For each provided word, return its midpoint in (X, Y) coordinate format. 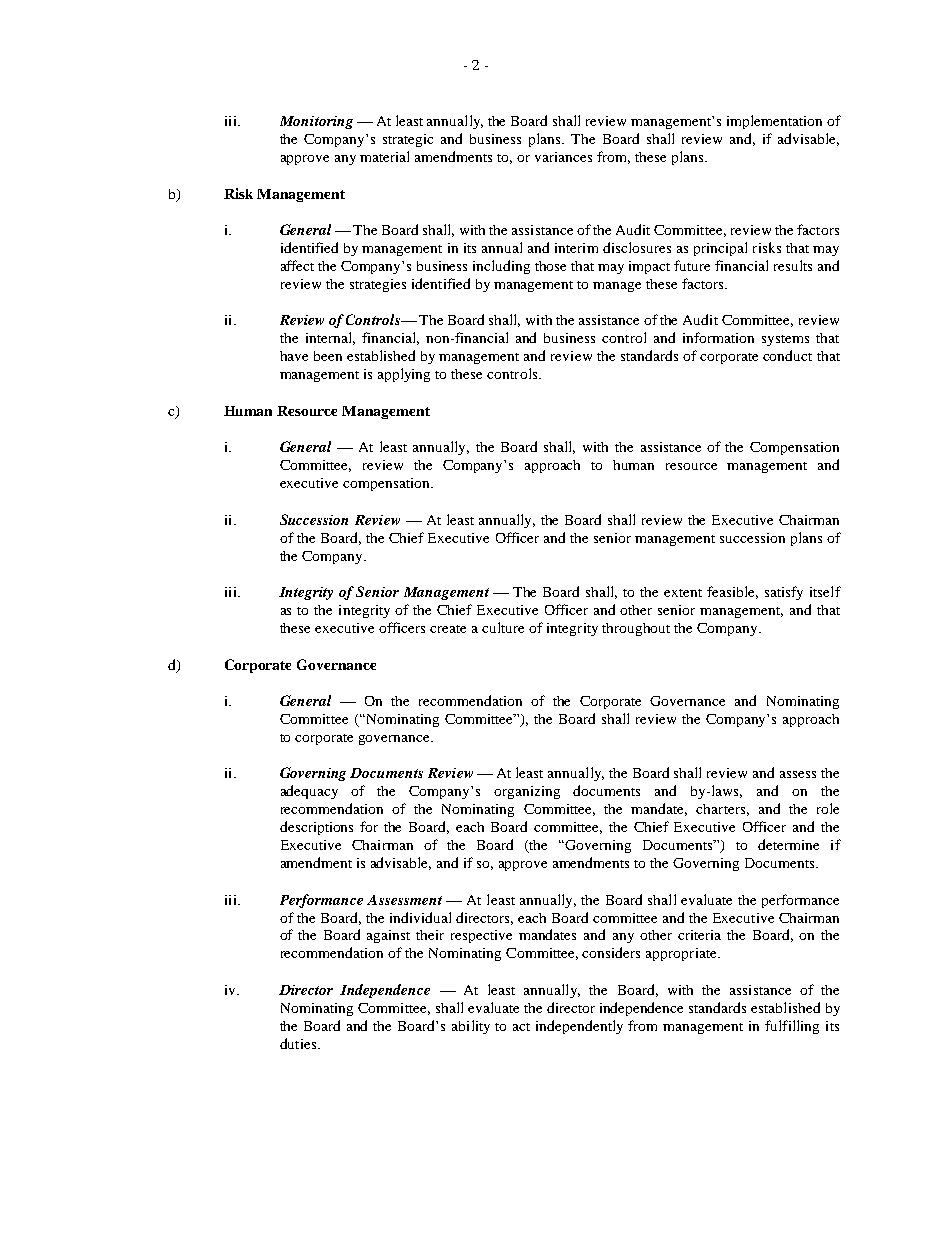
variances (563, 157)
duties (299, 1043)
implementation (774, 122)
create (448, 629)
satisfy (784, 593)
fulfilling (792, 1027)
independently (579, 1027)
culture (503, 627)
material (384, 156)
